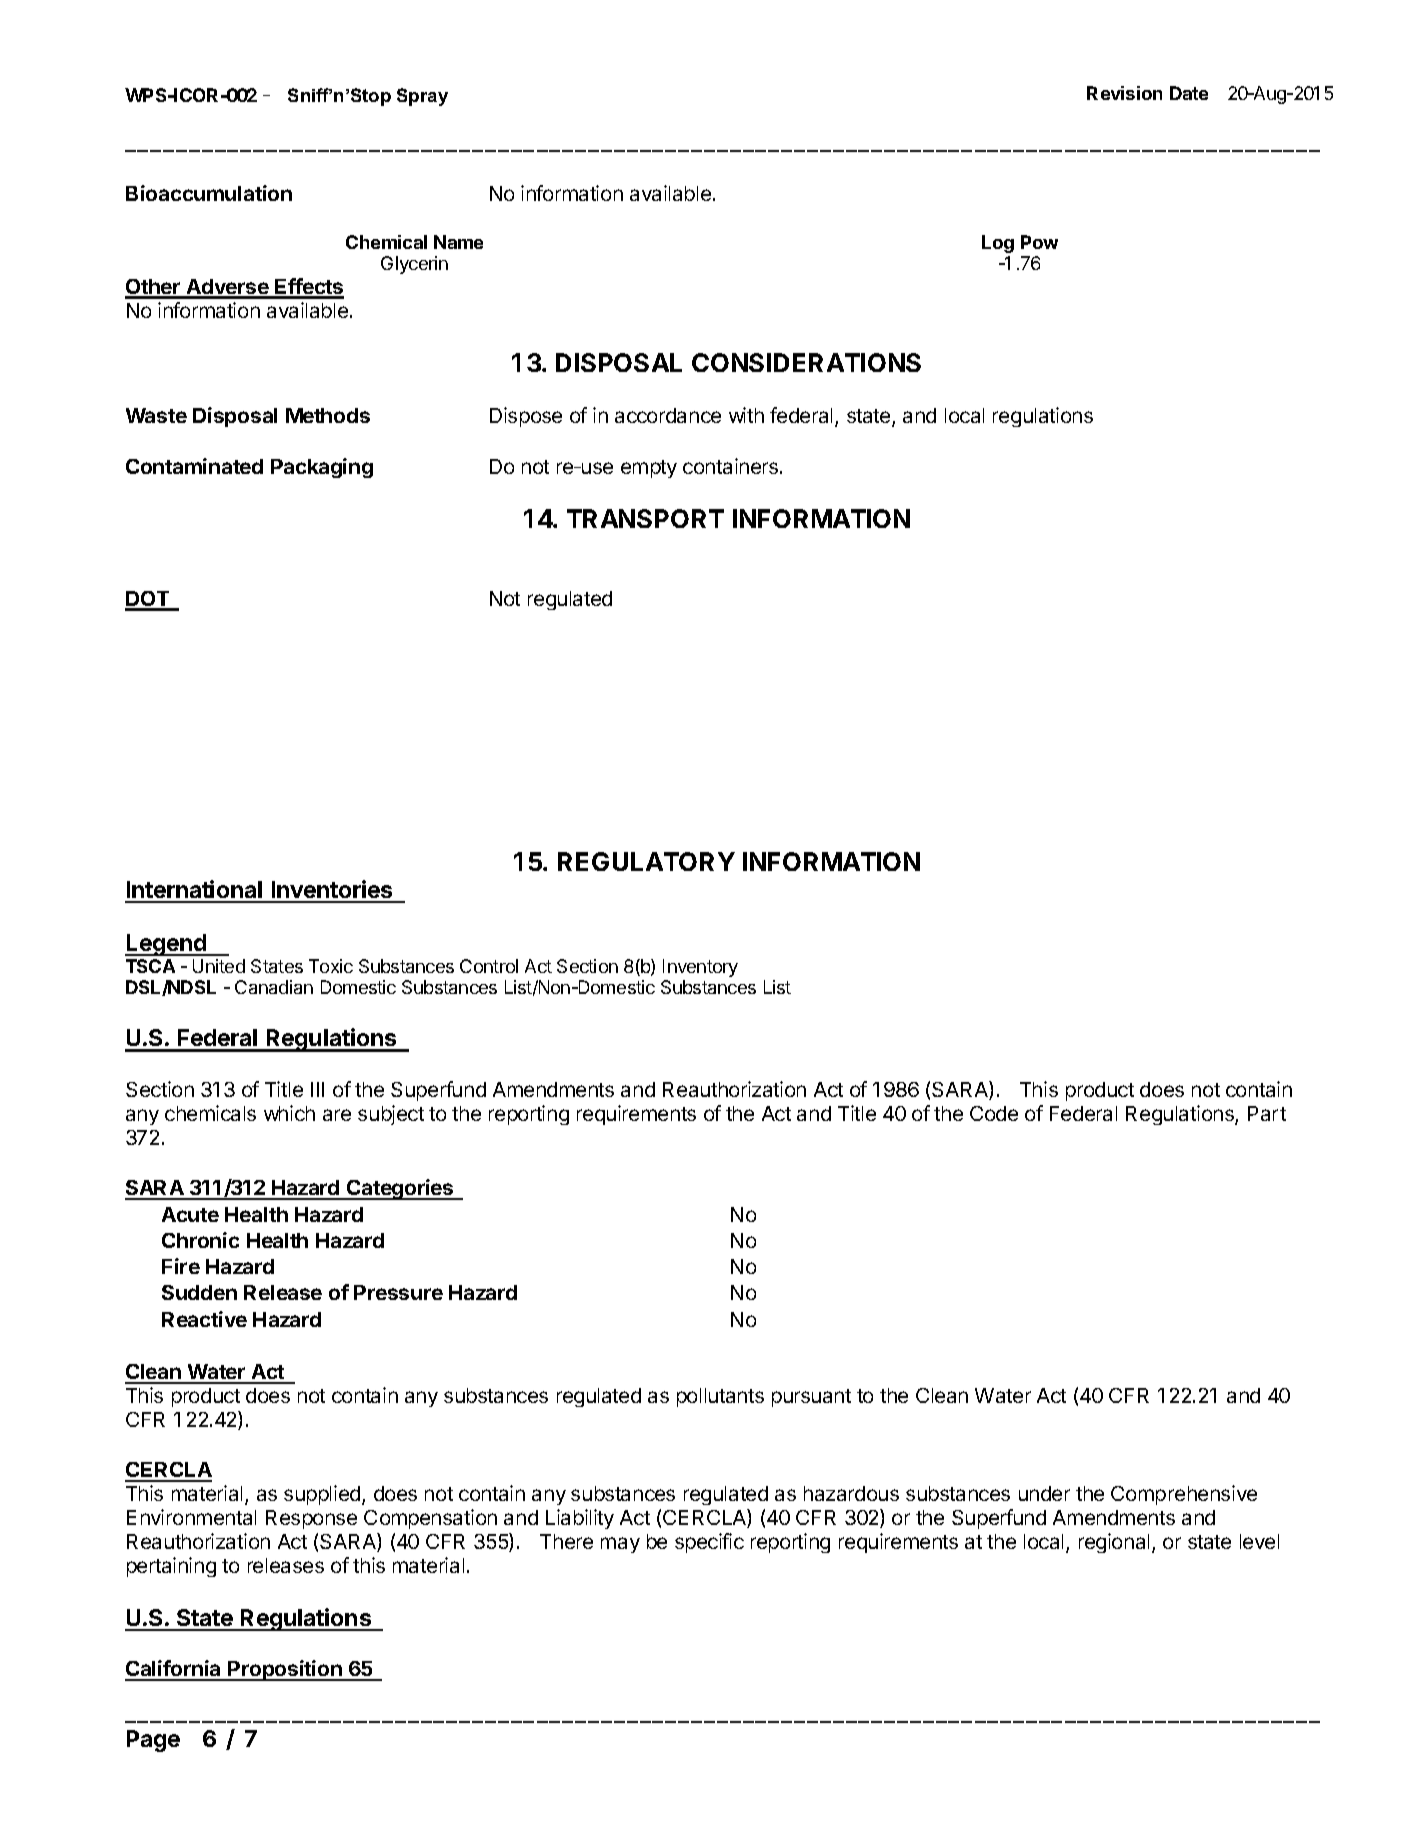  What do you see at coordinates (1184, 1495) in the page?
I see `Comprehensive` at bounding box center [1184, 1495].
